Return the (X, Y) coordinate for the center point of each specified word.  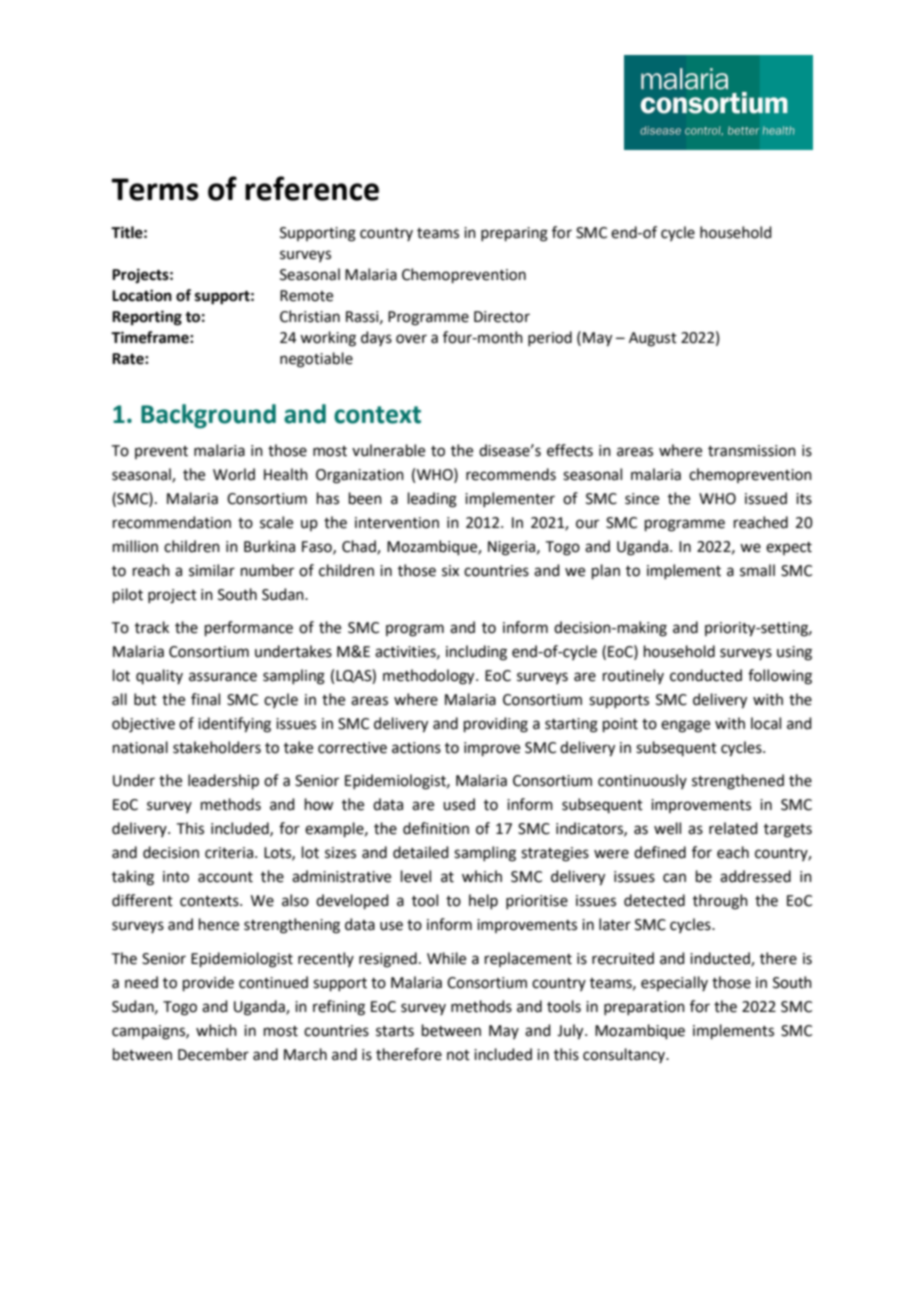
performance (249, 628)
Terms (155, 189)
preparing (514, 234)
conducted (706, 675)
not (458, 1055)
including (476, 653)
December (213, 1054)
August (653, 339)
